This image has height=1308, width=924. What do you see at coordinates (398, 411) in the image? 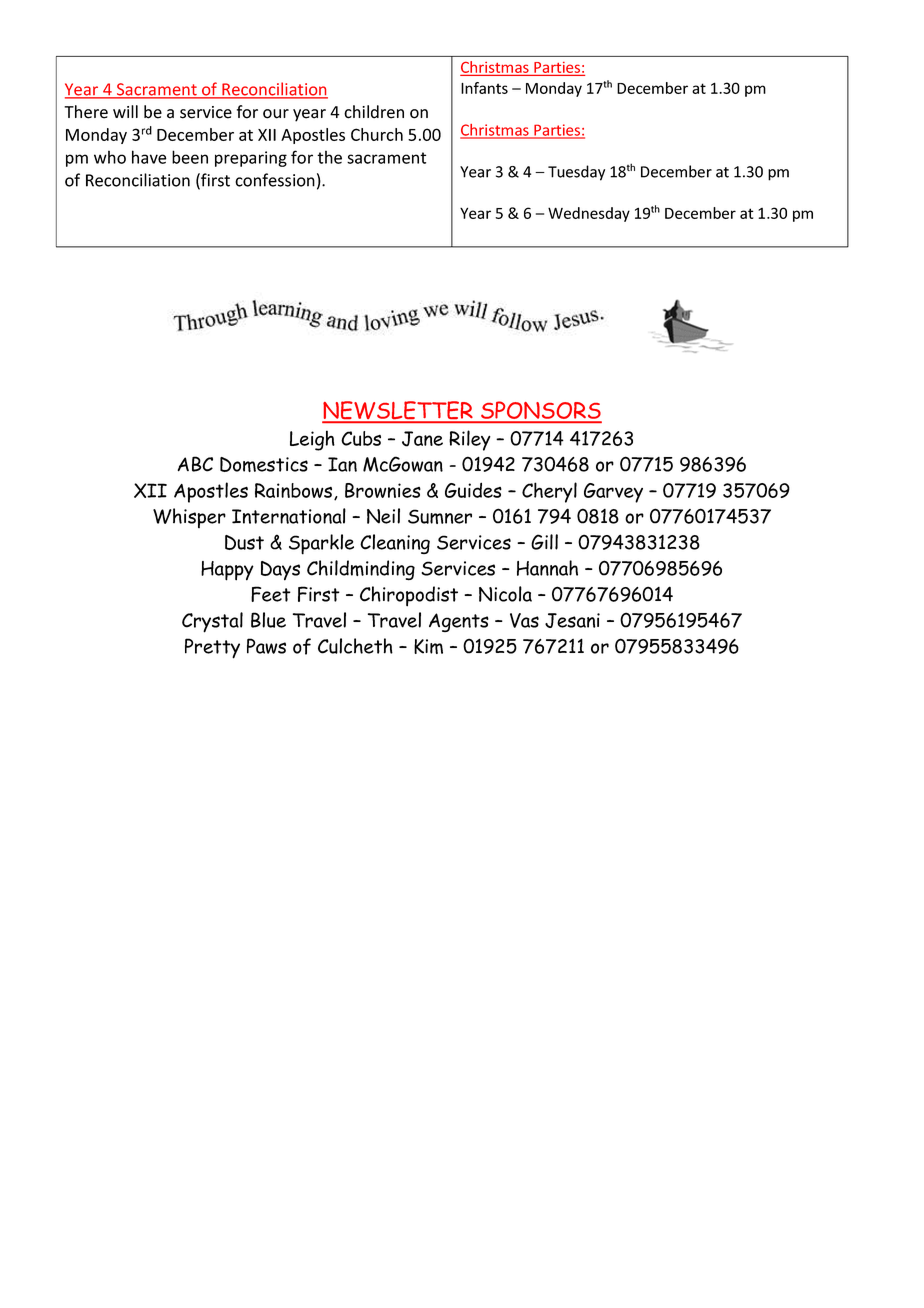
I see `NEWSLETTER` at bounding box center [398, 411].
